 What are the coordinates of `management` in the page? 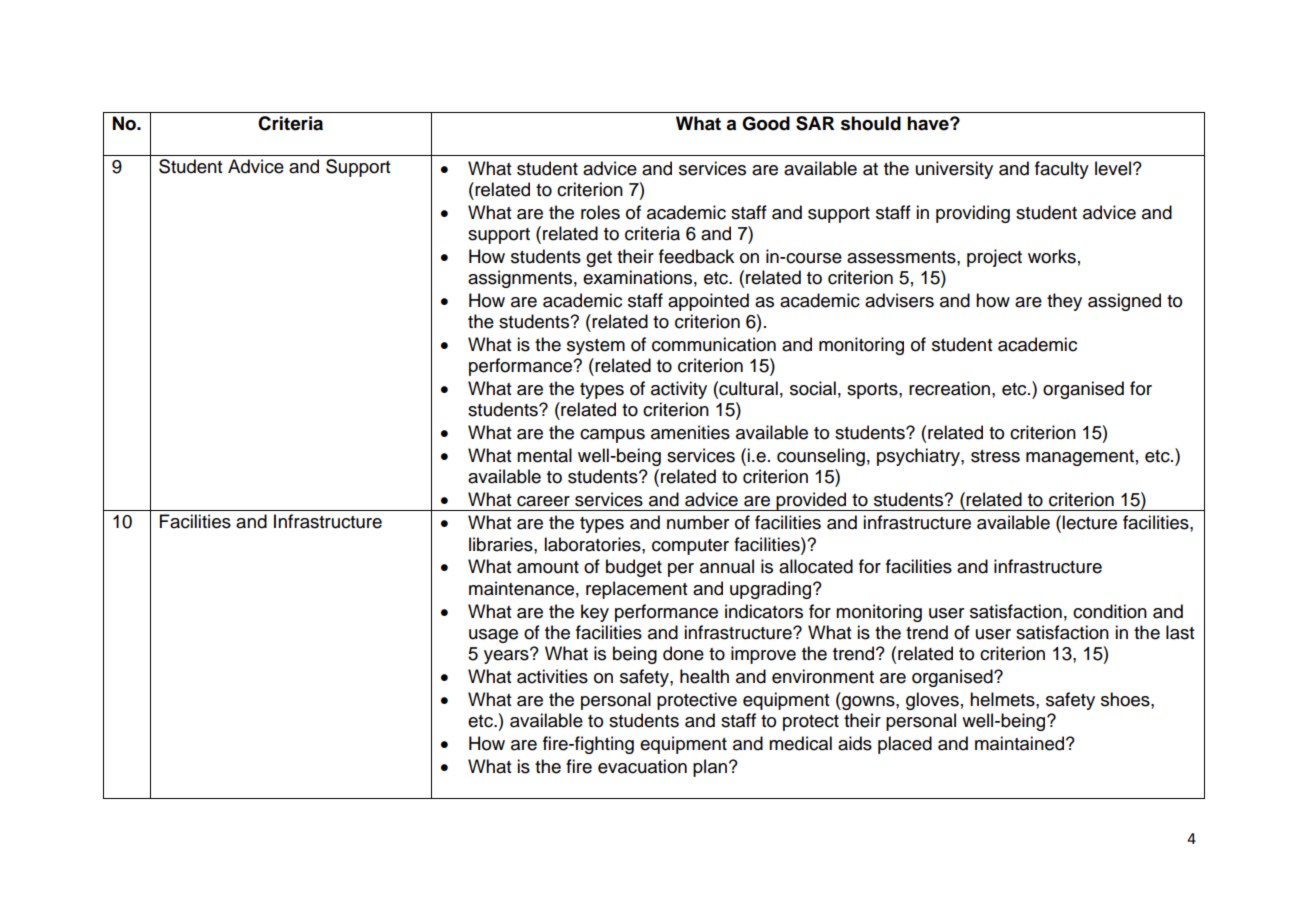 It's located at (1080, 458).
